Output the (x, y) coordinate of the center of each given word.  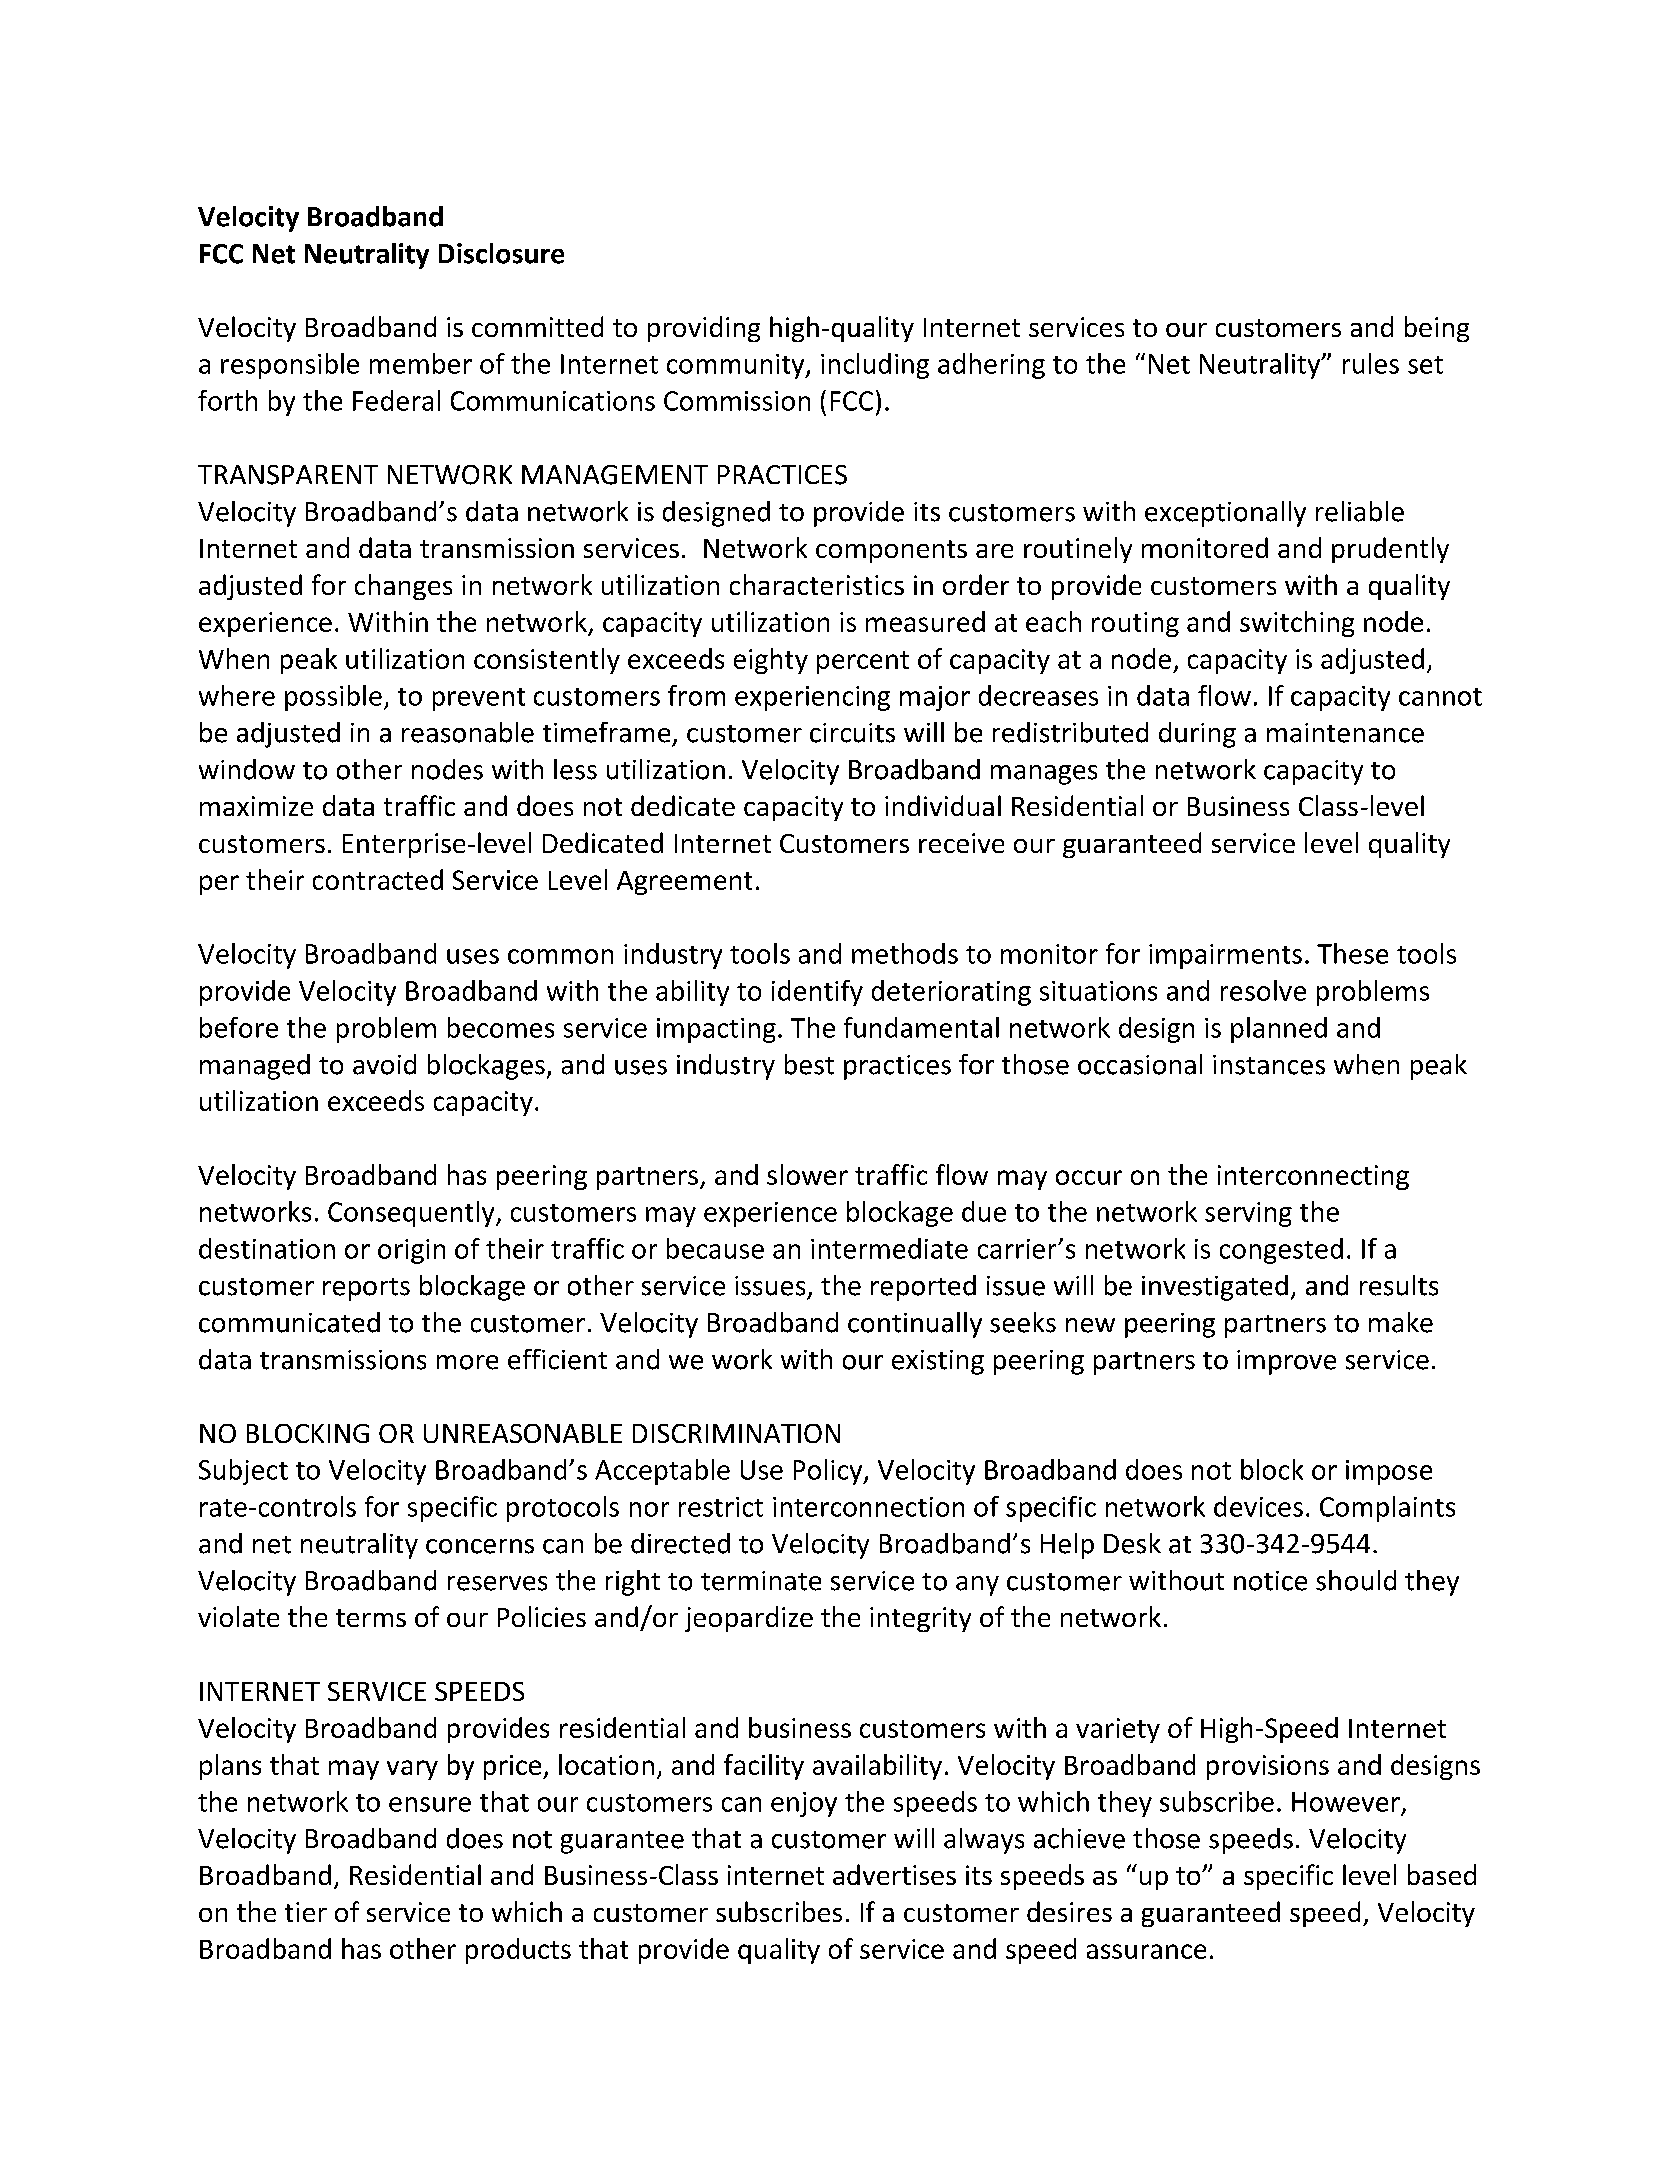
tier (306, 1912)
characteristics (817, 584)
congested (1281, 1251)
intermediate (889, 1248)
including (875, 366)
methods (905, 953)
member (421, 363)
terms (371, 1618)
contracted (378, 879)
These (1352, 953)
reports (366, 1289)
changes (403, 587)
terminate (761, 1581)
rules (1371, 363)
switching (1297, 624)
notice (1270, 1581)
